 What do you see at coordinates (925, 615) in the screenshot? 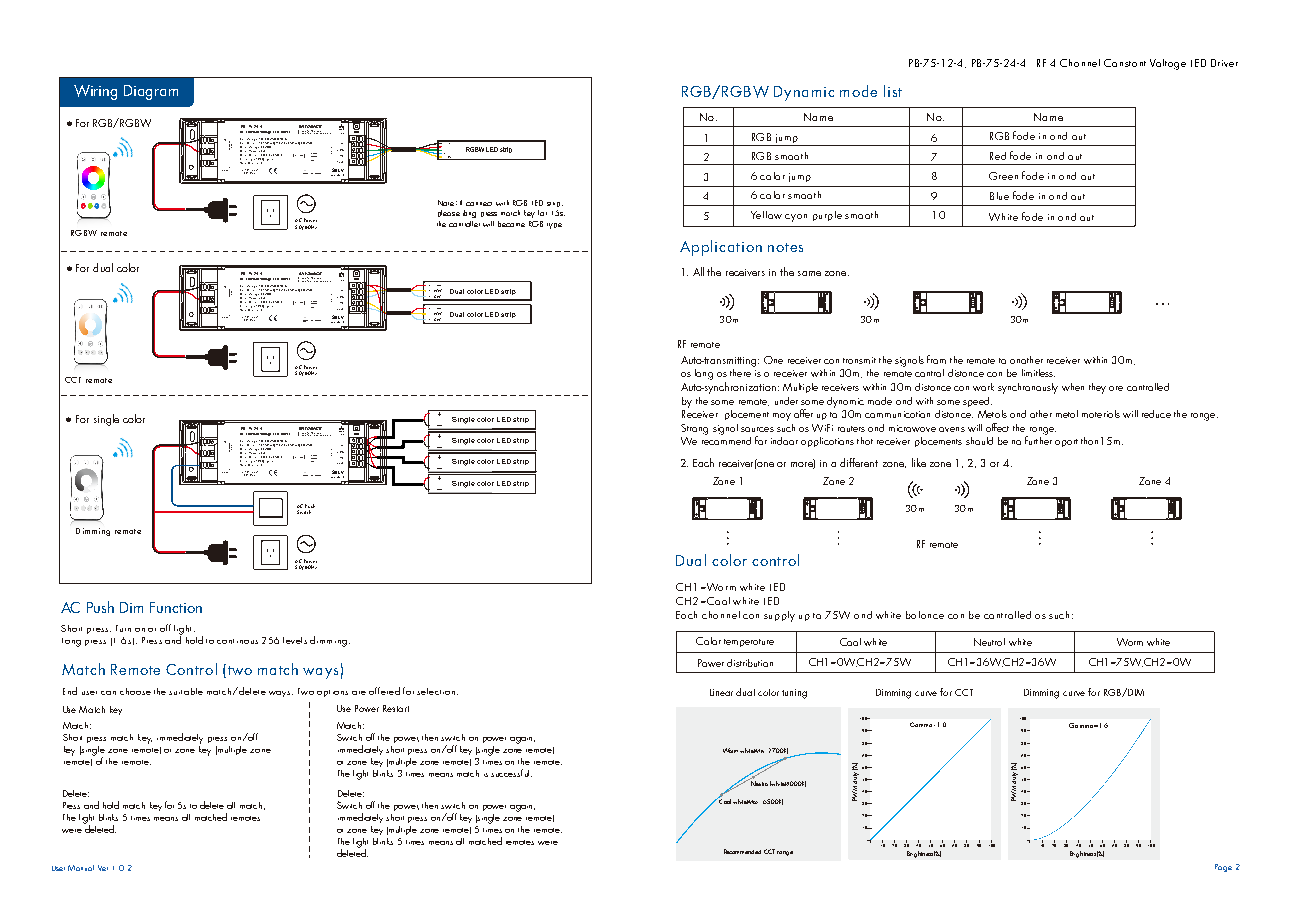
I see `balance` at bounding box center [925, 615].
